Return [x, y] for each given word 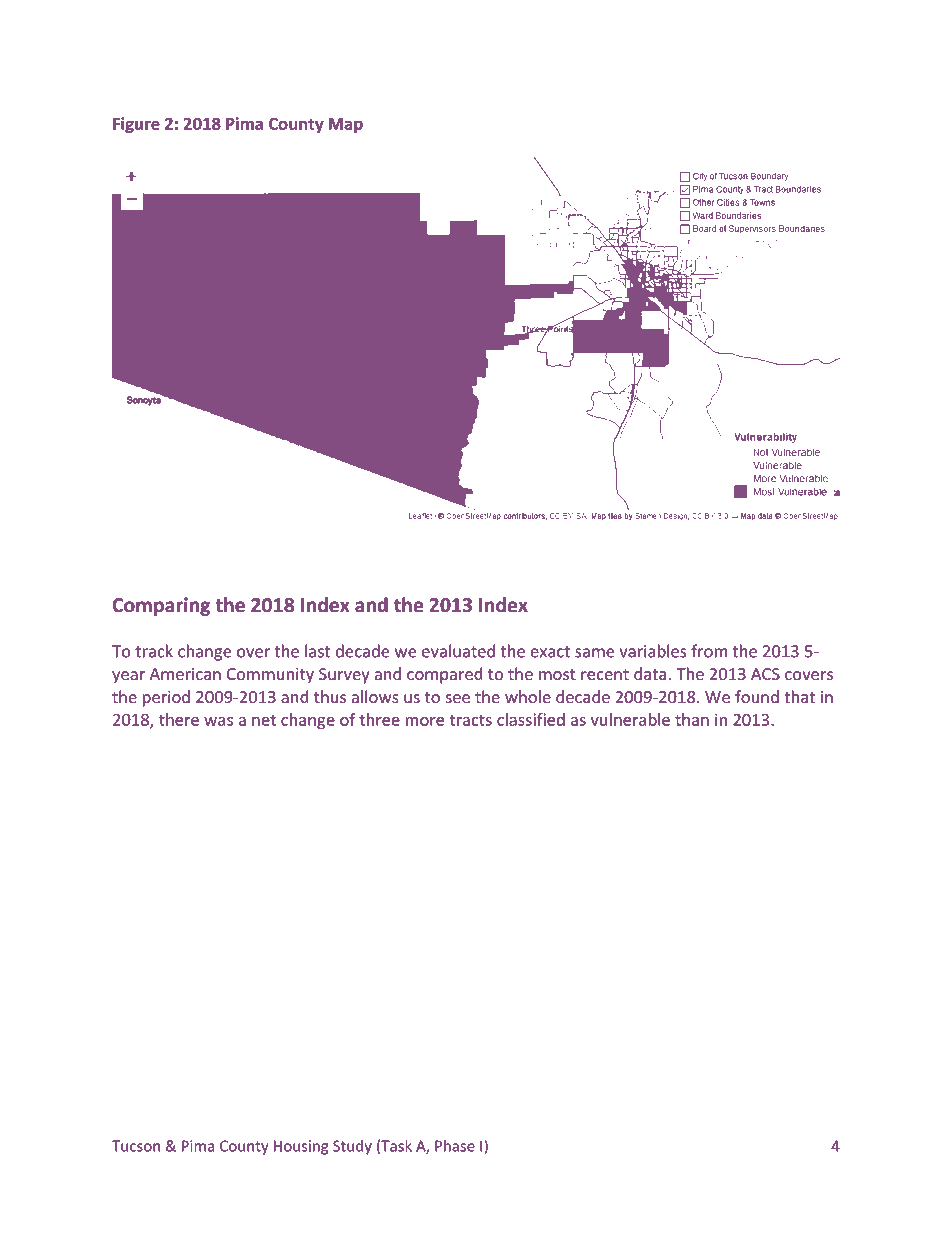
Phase [455, 1146]
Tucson [136, 1146]
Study [352, 1147]
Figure [136, 125]
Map [346, 125]
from [709, 651]
